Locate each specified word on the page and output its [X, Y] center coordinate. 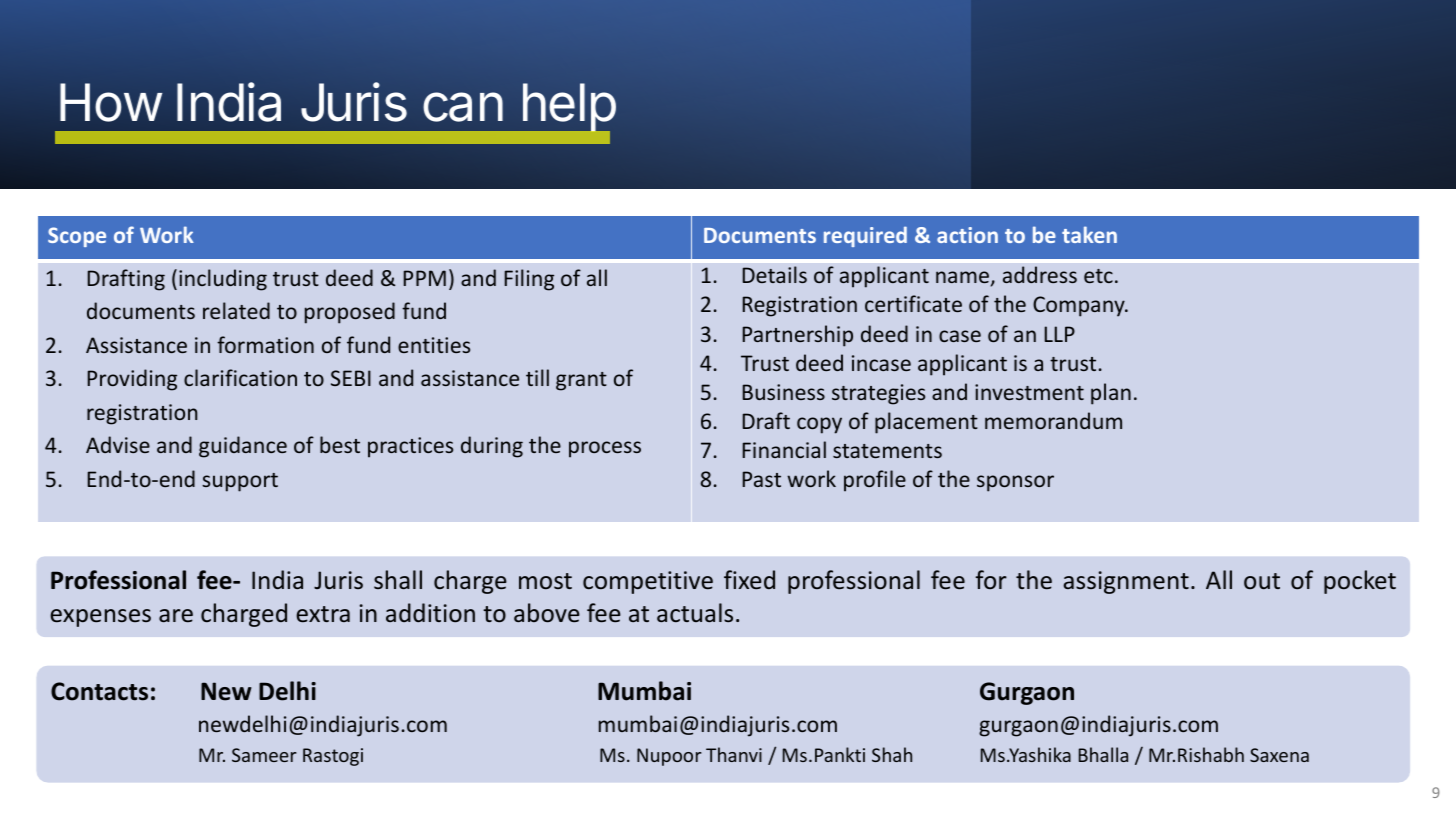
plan [1111, 394]
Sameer [264, 755]
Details [774, 274]
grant [581, 381]
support [240, 482]
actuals [695, 613]
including [223, 280]
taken [1089, 234]
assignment [1126, 582]
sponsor [1015, 483]
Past [761, 479]
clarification [240, 377]
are [176, 616]
